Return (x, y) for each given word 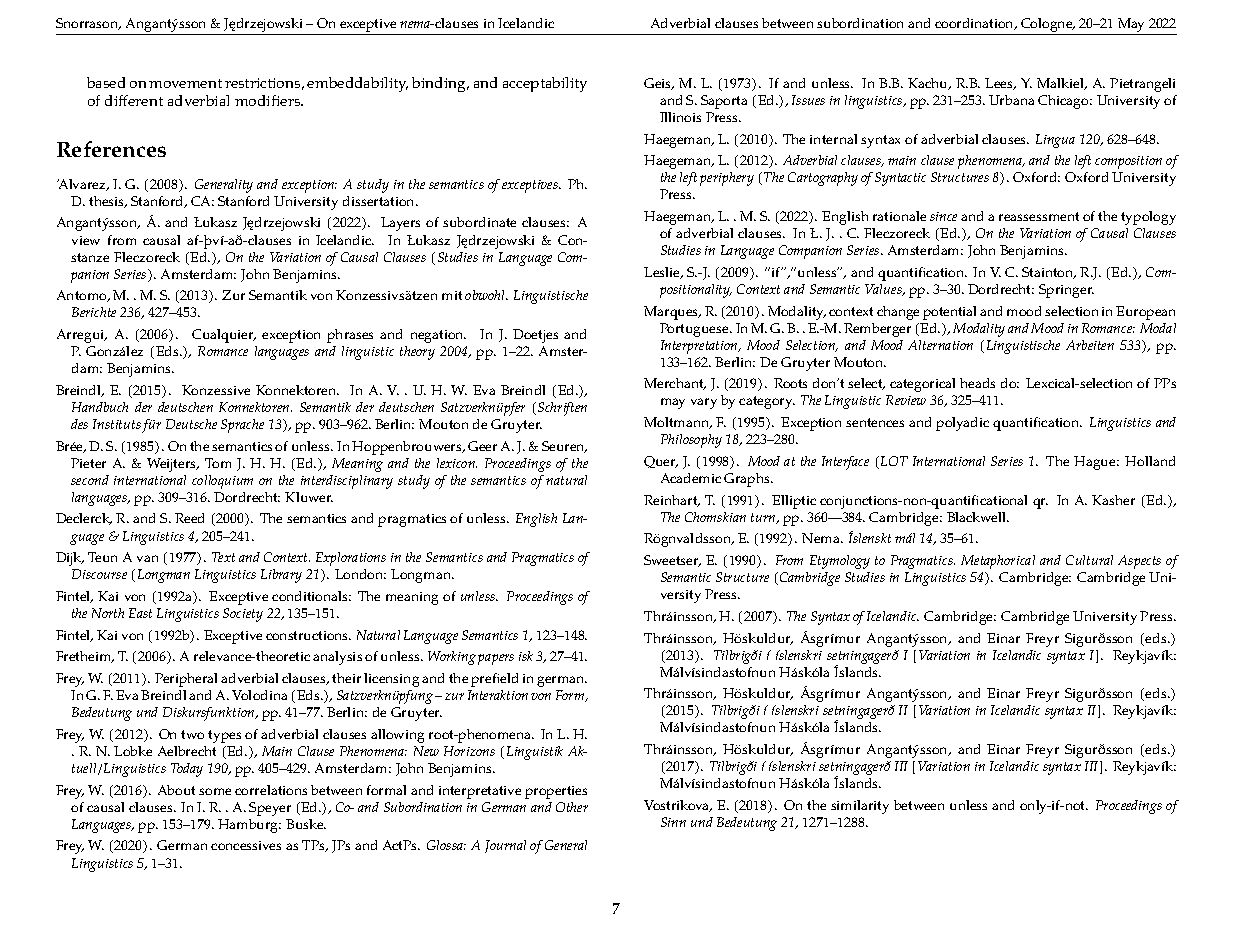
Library (281, 576)
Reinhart (672, 501)
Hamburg (249, 826)
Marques (672, 313)
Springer (1066, 291)
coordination (975, 24)
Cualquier (224, 336)
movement (185, 83)
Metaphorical (998, 562)
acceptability (545, 84)
